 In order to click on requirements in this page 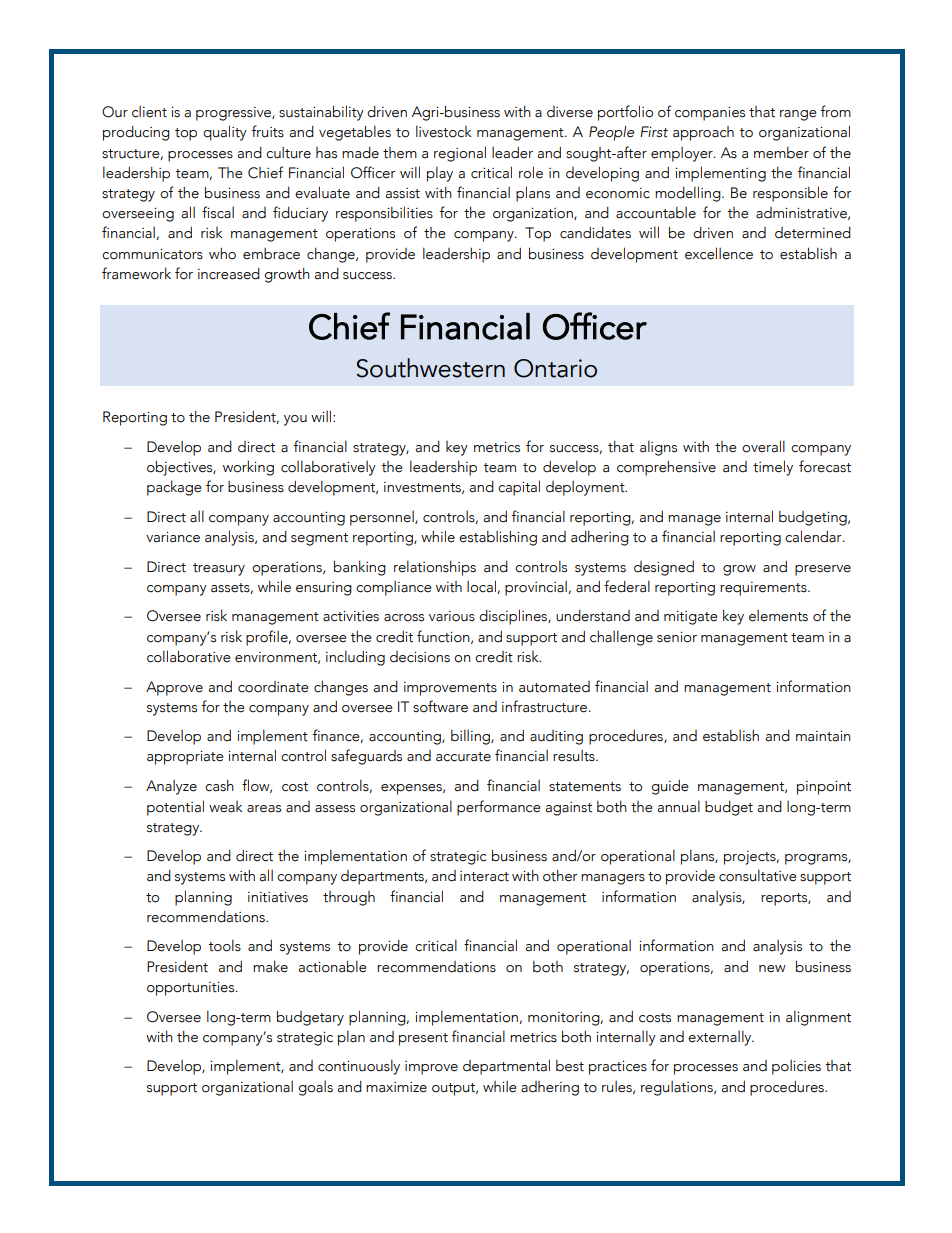, I will do `click(764, 589)`.
